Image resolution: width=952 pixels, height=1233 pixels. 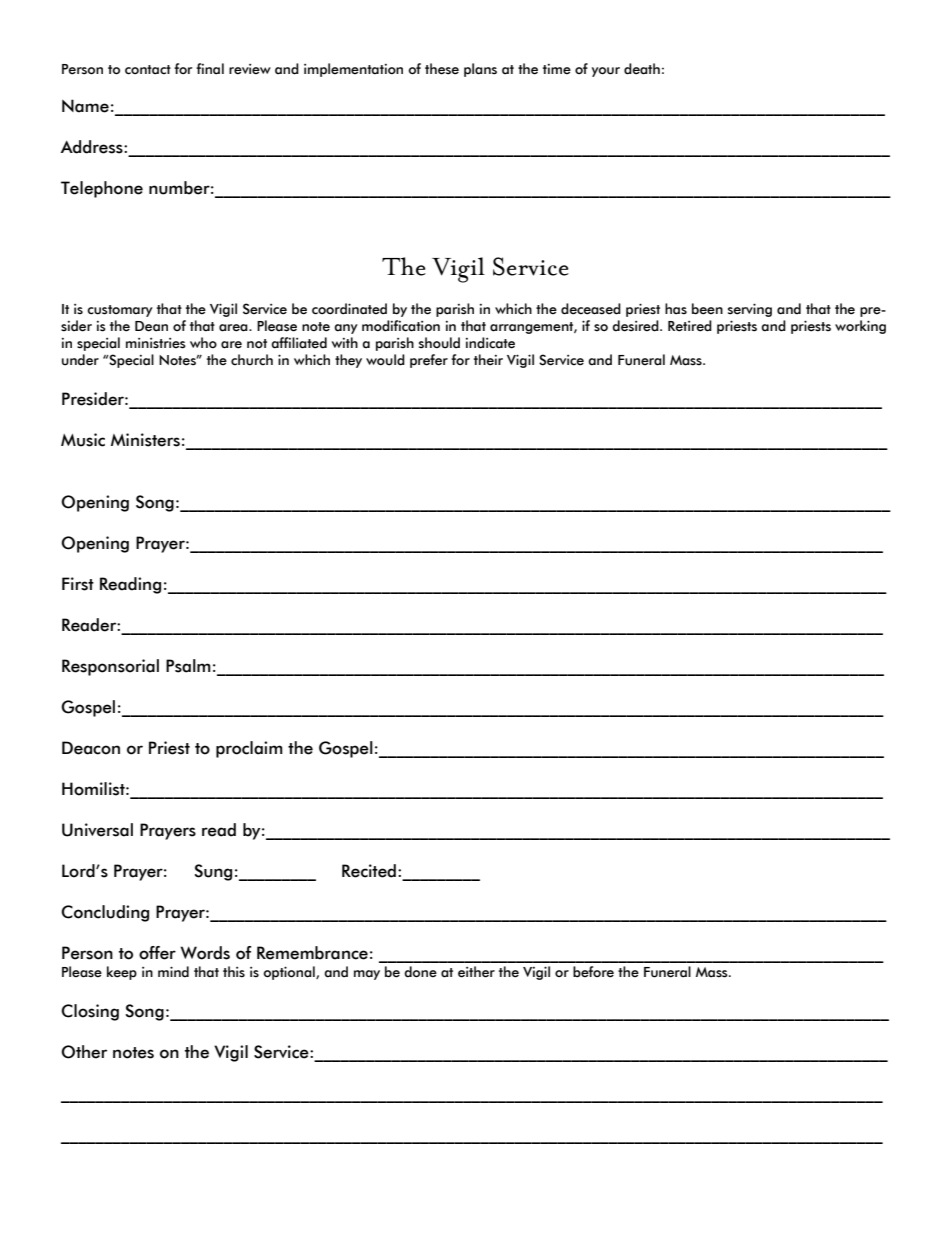 I want to click on modification, so click(x=401, y=326).
